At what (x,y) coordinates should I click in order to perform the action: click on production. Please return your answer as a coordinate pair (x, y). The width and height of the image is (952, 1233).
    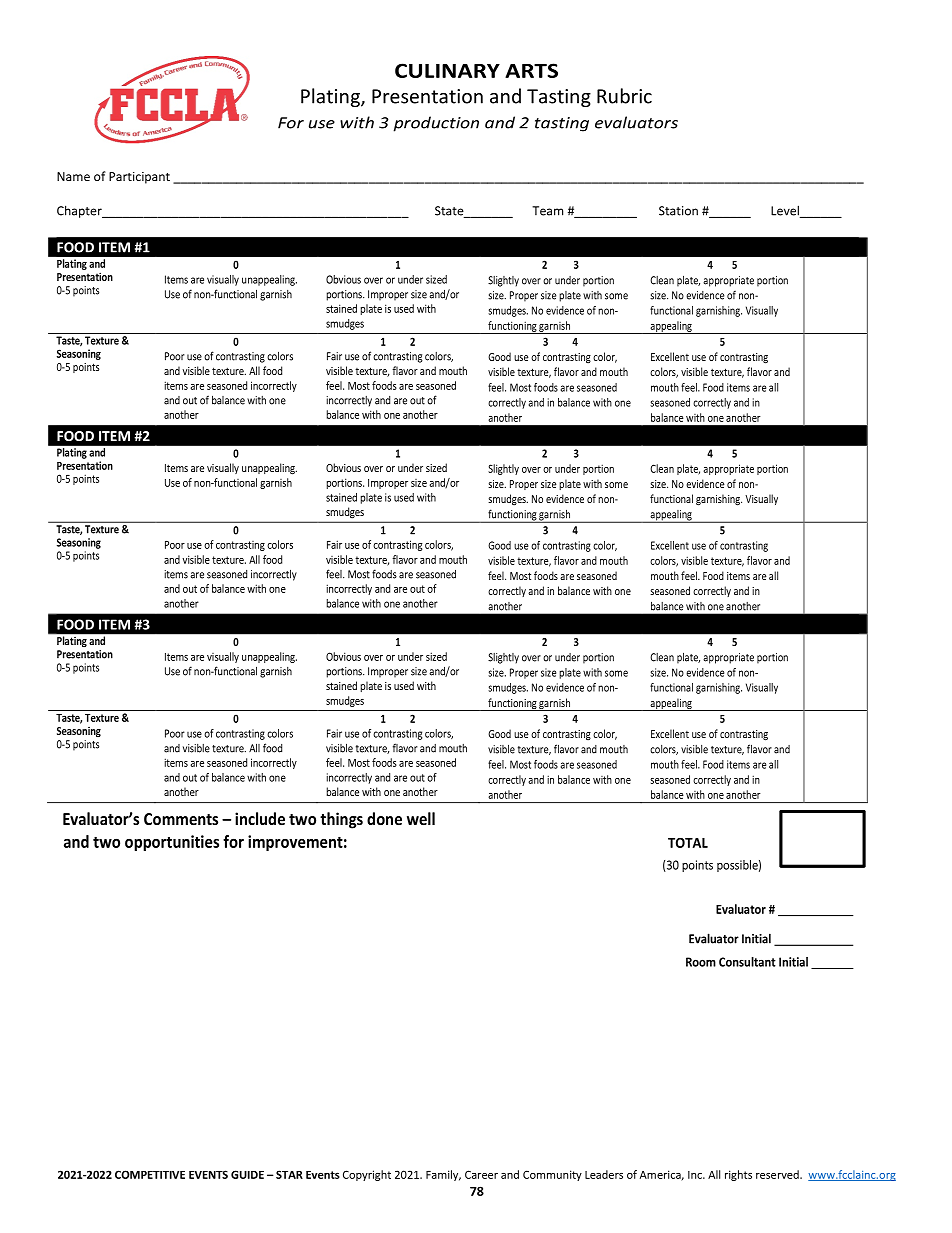
    Looking at the image, I should click on (436, 124).
